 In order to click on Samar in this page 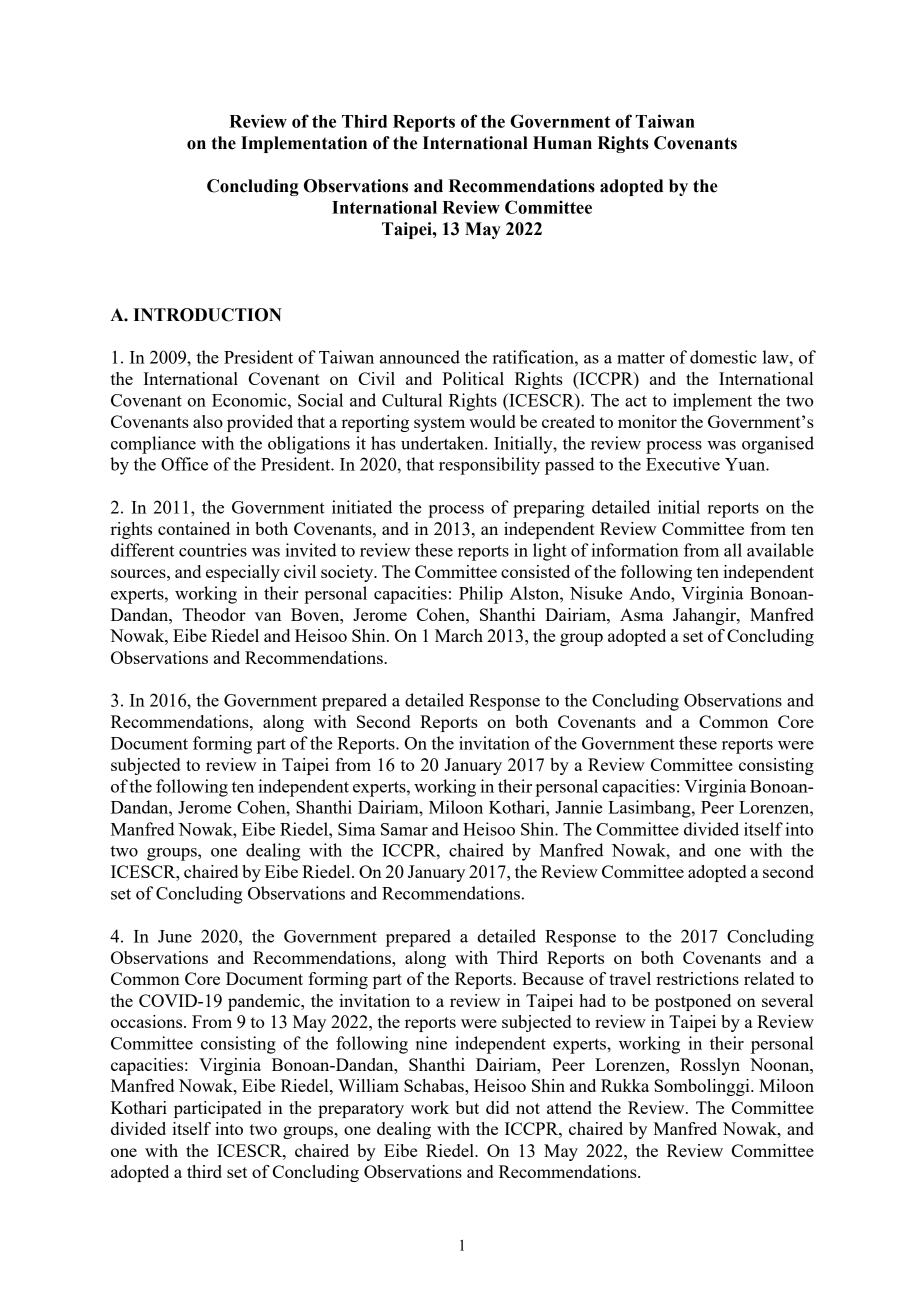, I will do `click(404, 829)`.
